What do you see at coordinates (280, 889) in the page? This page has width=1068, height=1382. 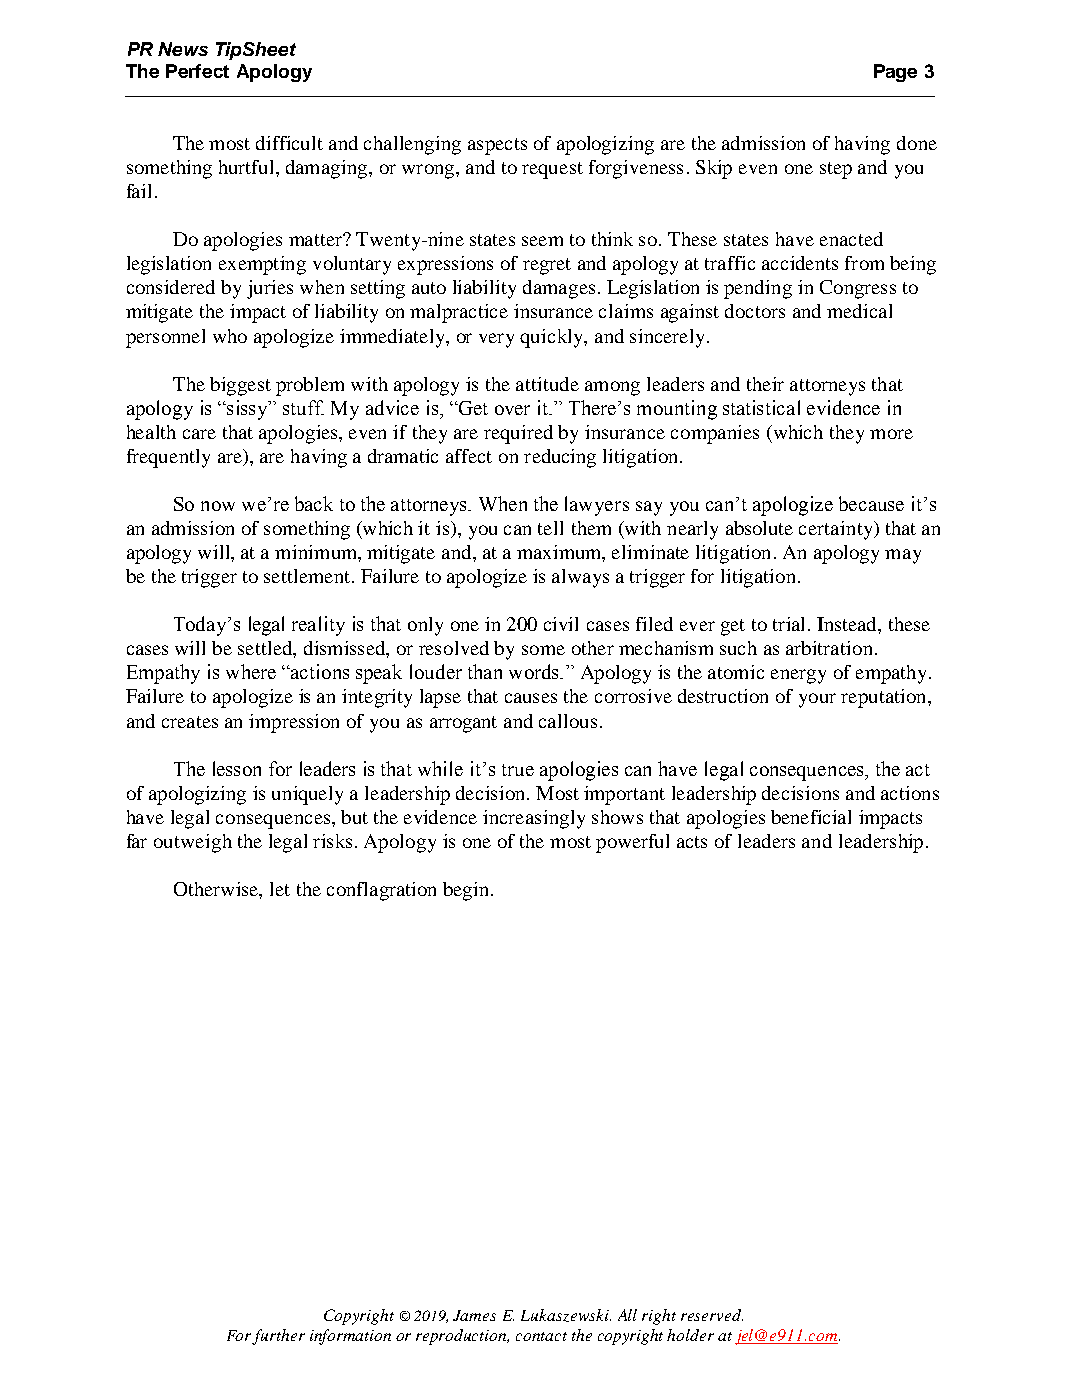 I see `let` at bounding box center [280, 889].
